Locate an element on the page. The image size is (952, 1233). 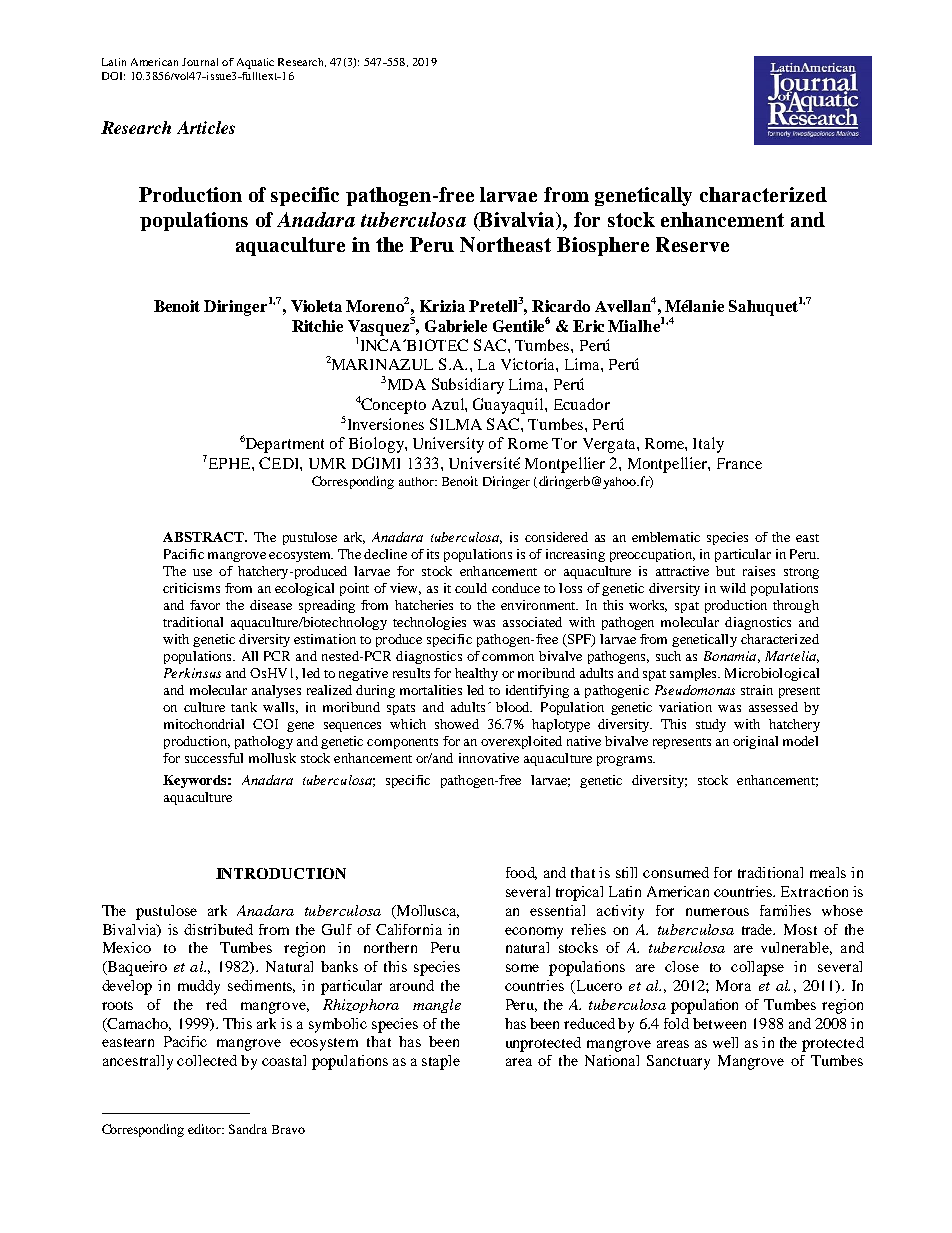
wild is located at coordinates (733, 588).
